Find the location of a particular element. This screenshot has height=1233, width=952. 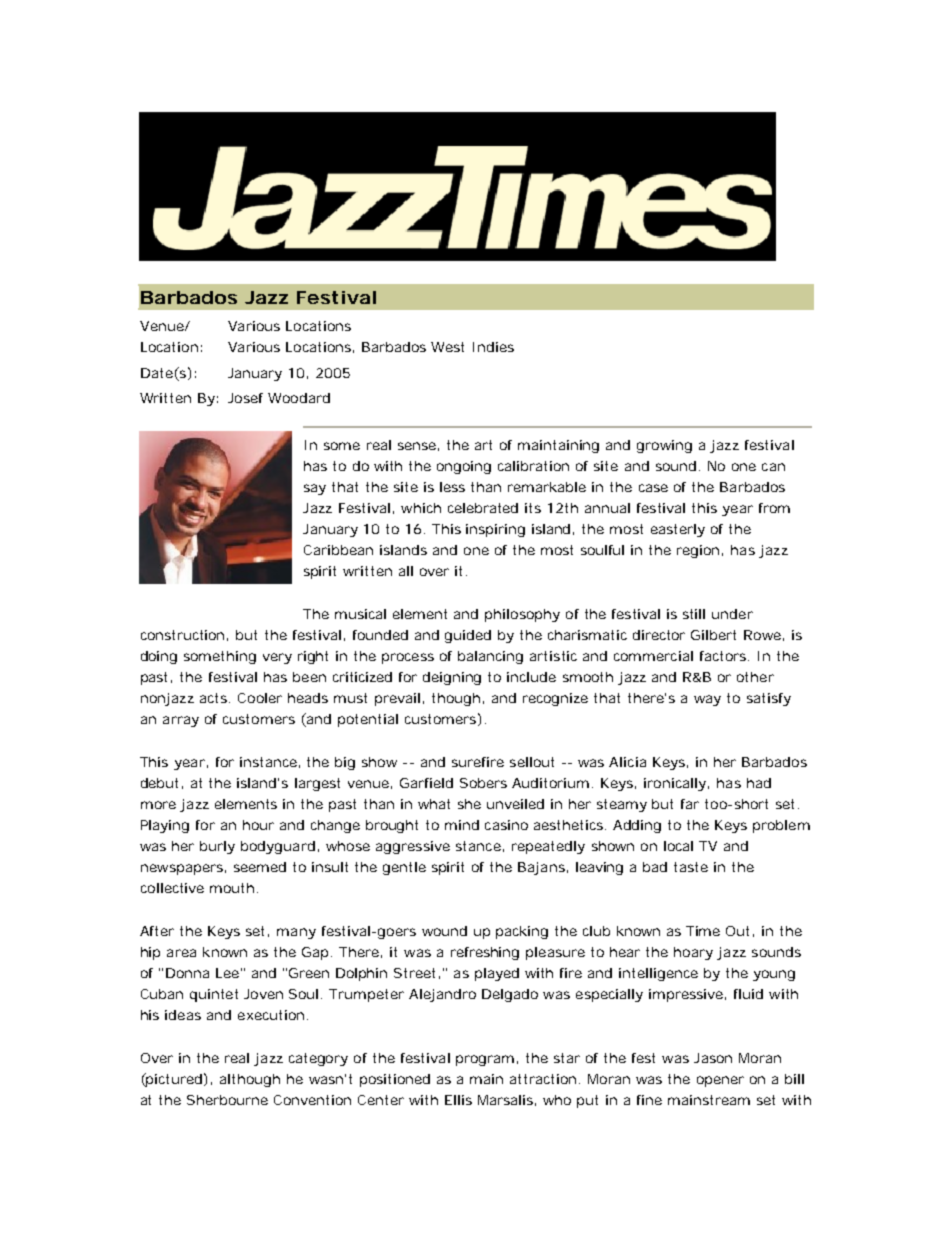

Time is located at coordinates (703, 931).
